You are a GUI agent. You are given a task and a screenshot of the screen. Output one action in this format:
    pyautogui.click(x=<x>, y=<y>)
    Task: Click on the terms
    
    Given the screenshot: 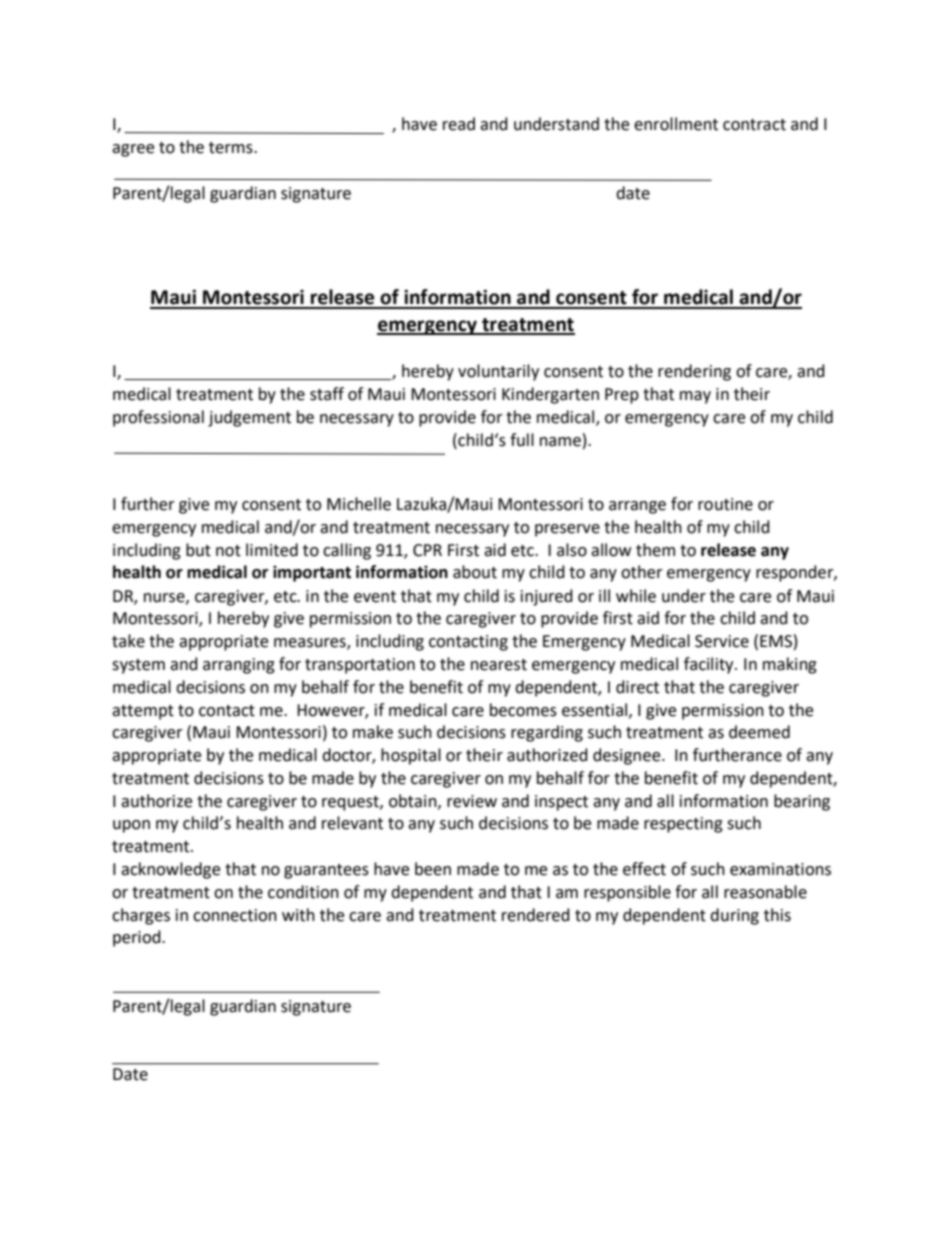 What is the action you would take?
    pyautogui.click(x=232, y=148)
